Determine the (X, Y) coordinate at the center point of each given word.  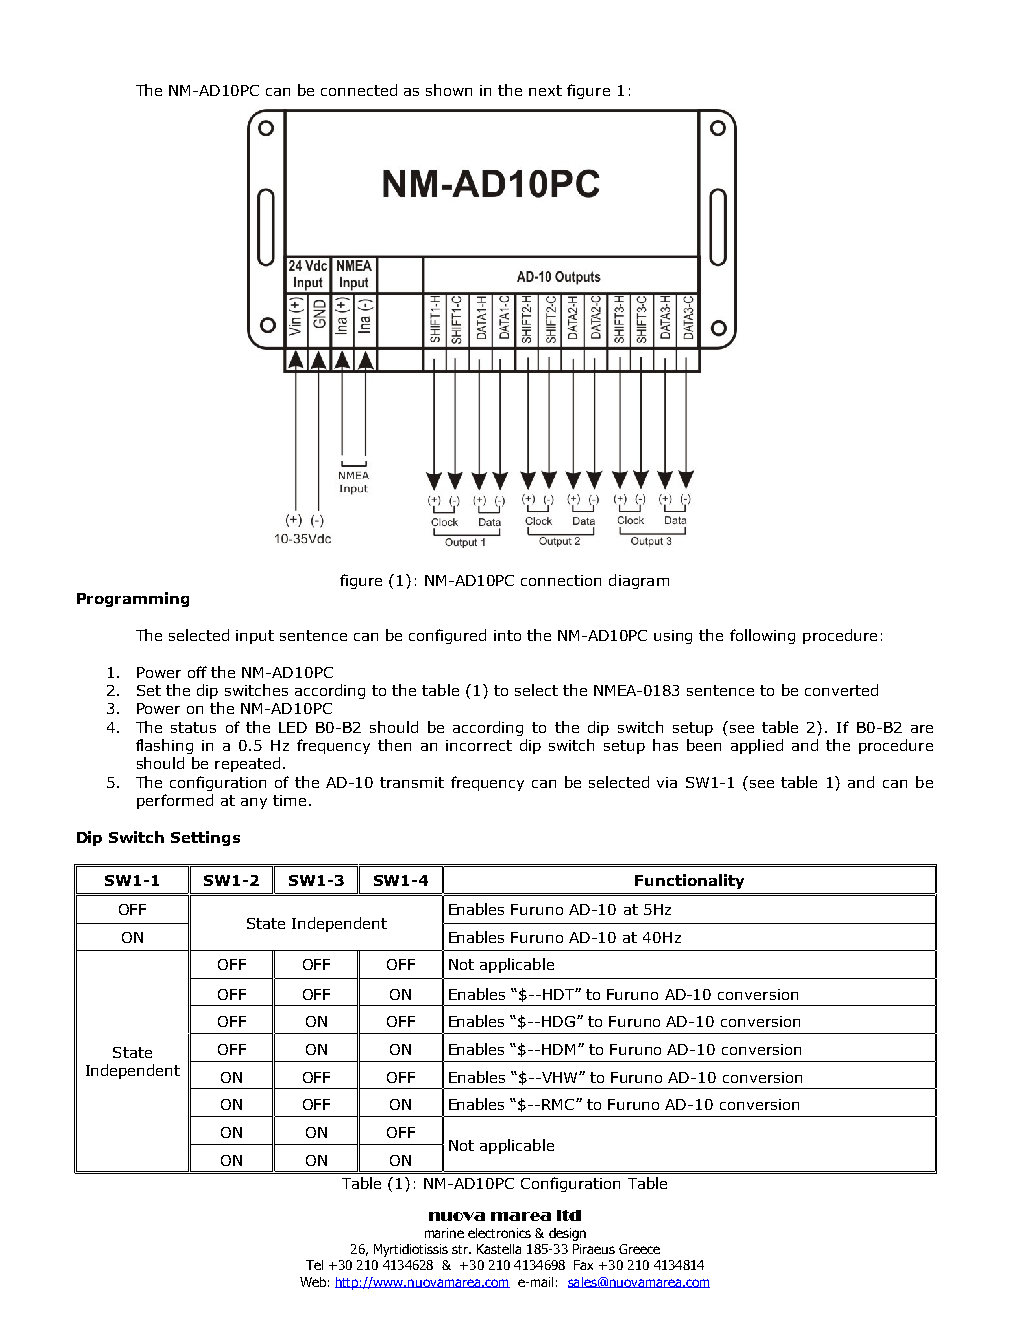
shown (449, 90)
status (193, 727)
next (545, 90)
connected (359, 90)
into (507, 635)
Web (313, 1282)
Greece (639, 1249)
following (762, 636)
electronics (499, 1233)
